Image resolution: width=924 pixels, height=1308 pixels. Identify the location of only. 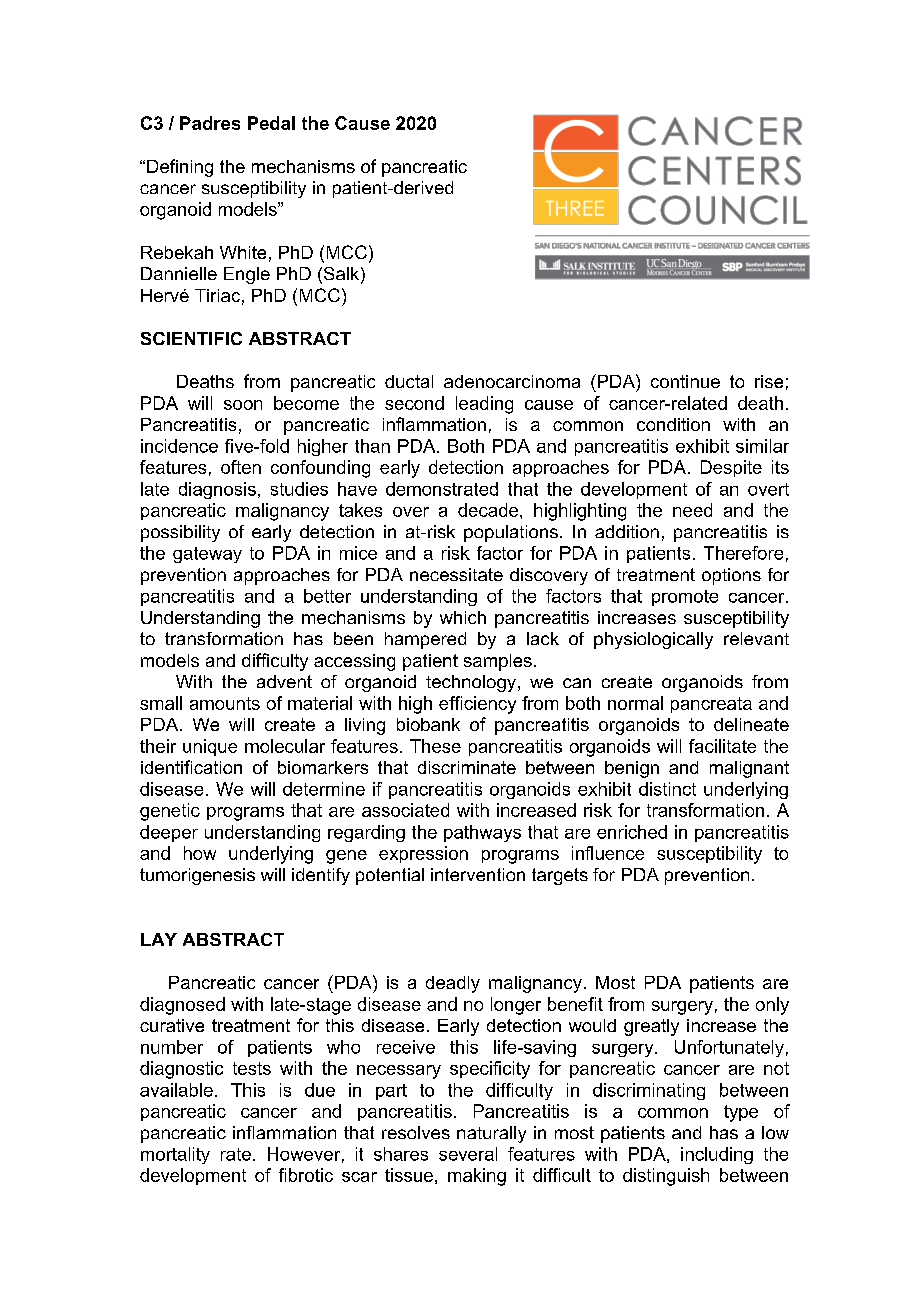
(772, 1006).
